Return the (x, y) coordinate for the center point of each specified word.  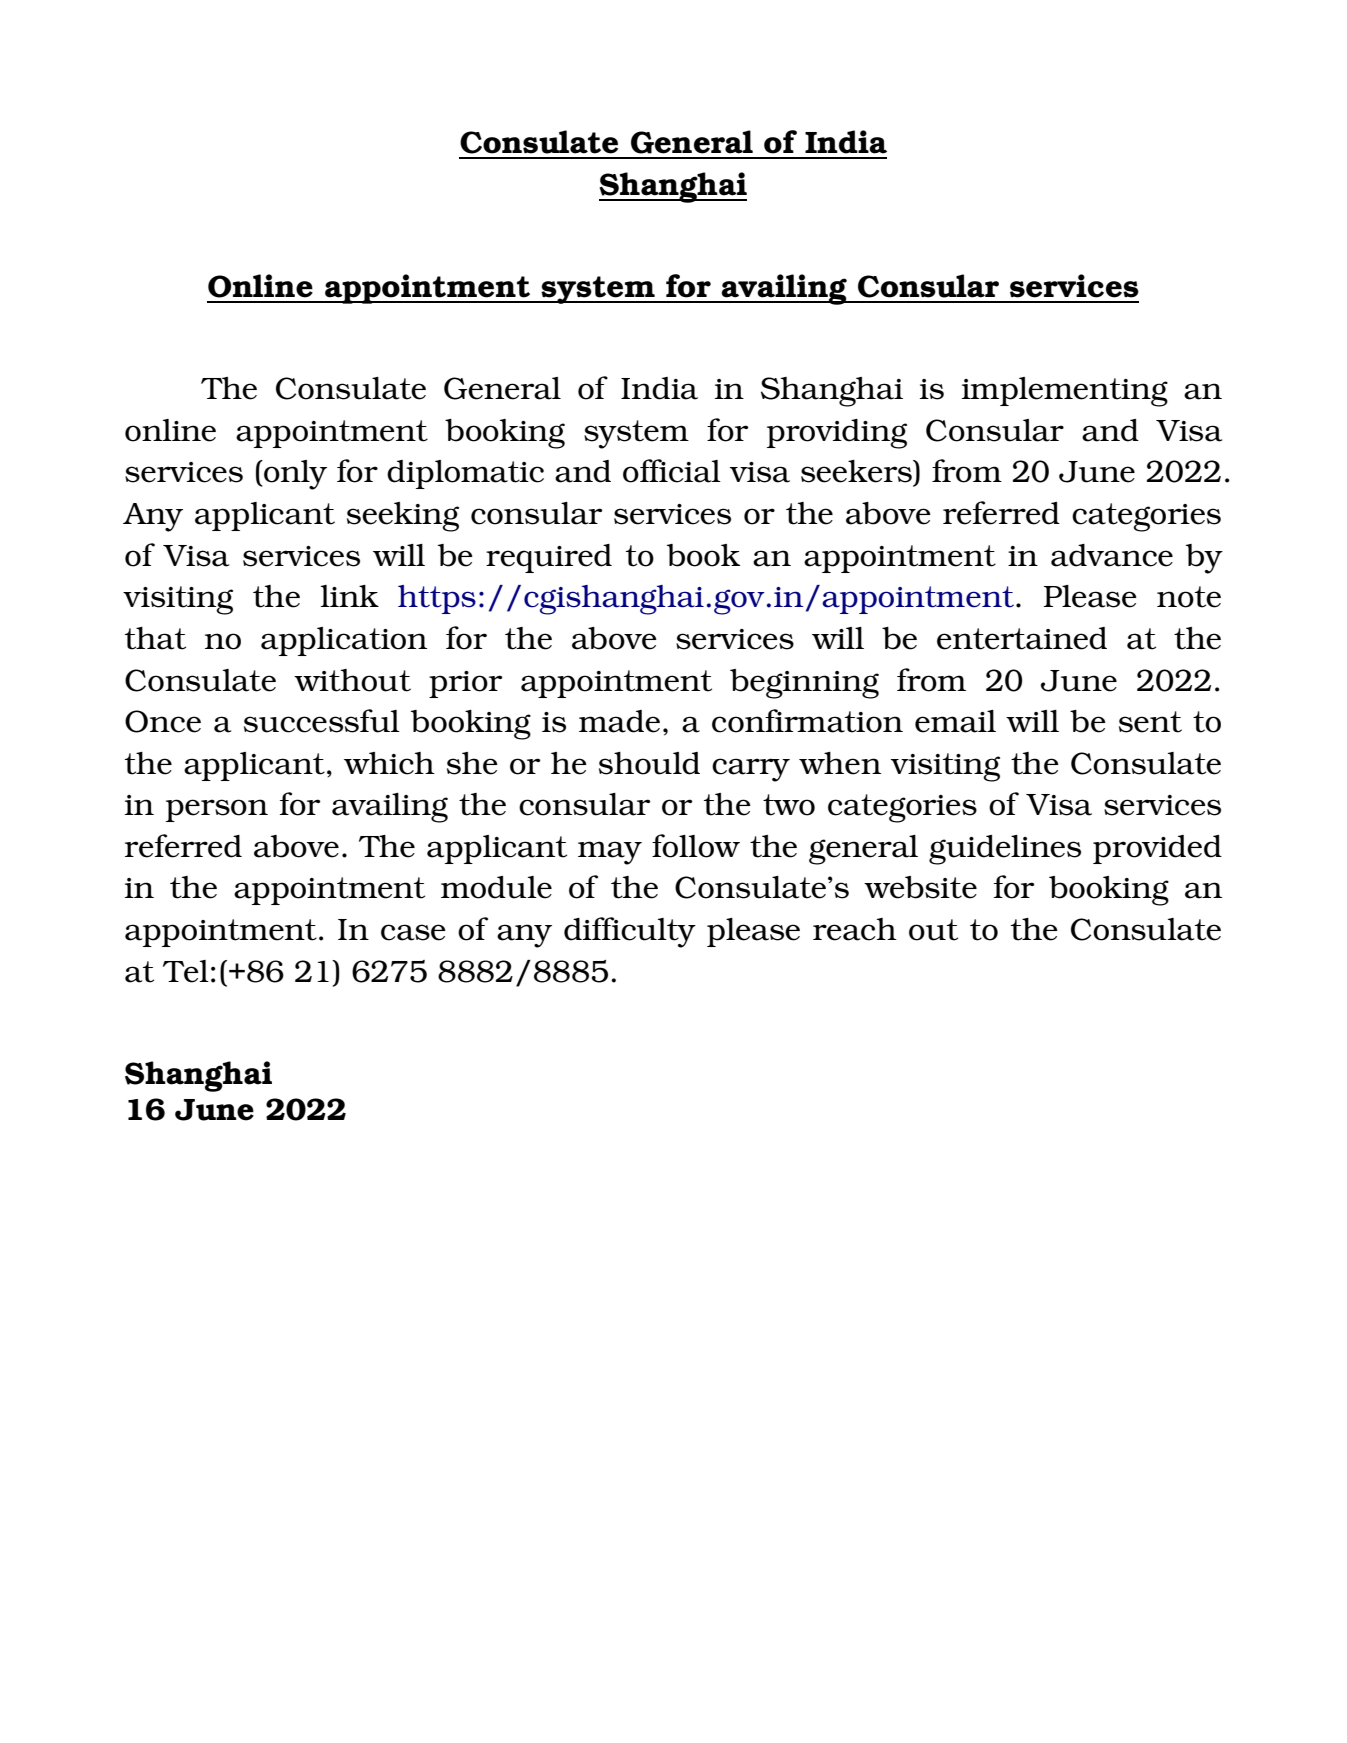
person (217, 810)
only (294, 475)
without (352, 680)
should (649, 763)
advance (1112, 555)
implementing (1065, 392)
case (413, 932)
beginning (804, 684)
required (549, 558)
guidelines (1005, 850)
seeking (403, 517)
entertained (1022, 638)
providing (837, 434)
